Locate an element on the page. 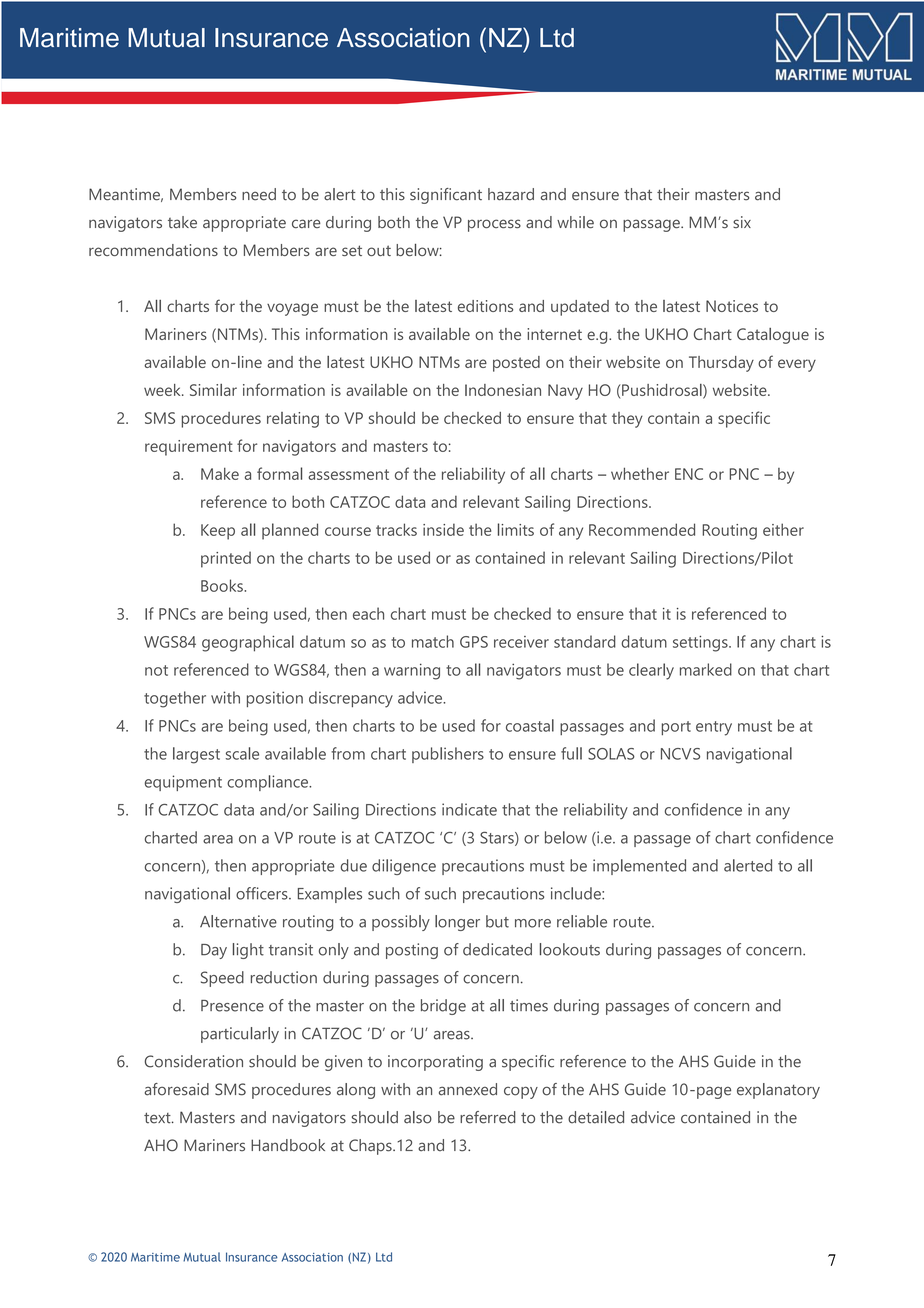 This page has height=1308, width=924. explanatory is located at coordinates (778, 1091).
